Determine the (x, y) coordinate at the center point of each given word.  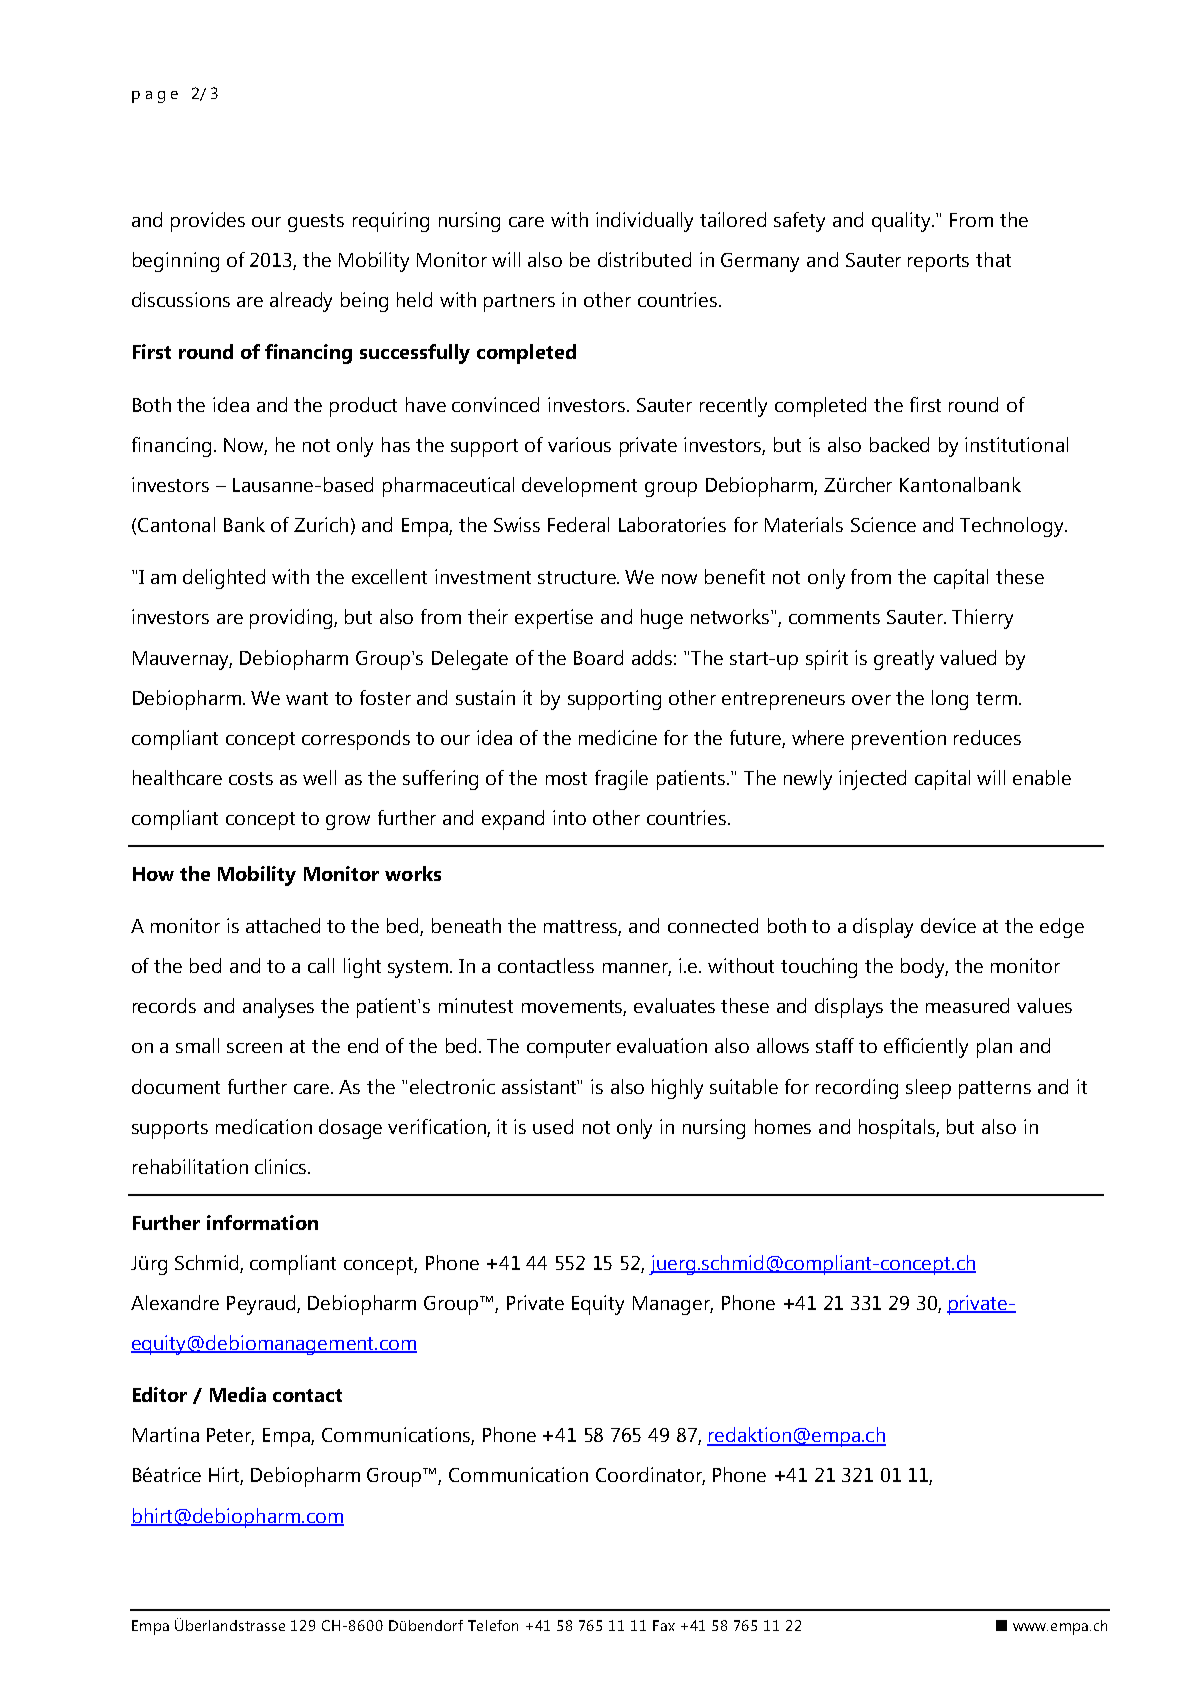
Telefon (493, 1625)
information (262, 1222)
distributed (644, 259)
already (301, 302)
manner (637, 969)
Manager (673, 1305)
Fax (664, 1625)
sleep (928, 1089)
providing (292, 619)
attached (283, 925)
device (948, 925)
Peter (230, 1436)
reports (938, 263)
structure (578, 577)
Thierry (982, 619)
